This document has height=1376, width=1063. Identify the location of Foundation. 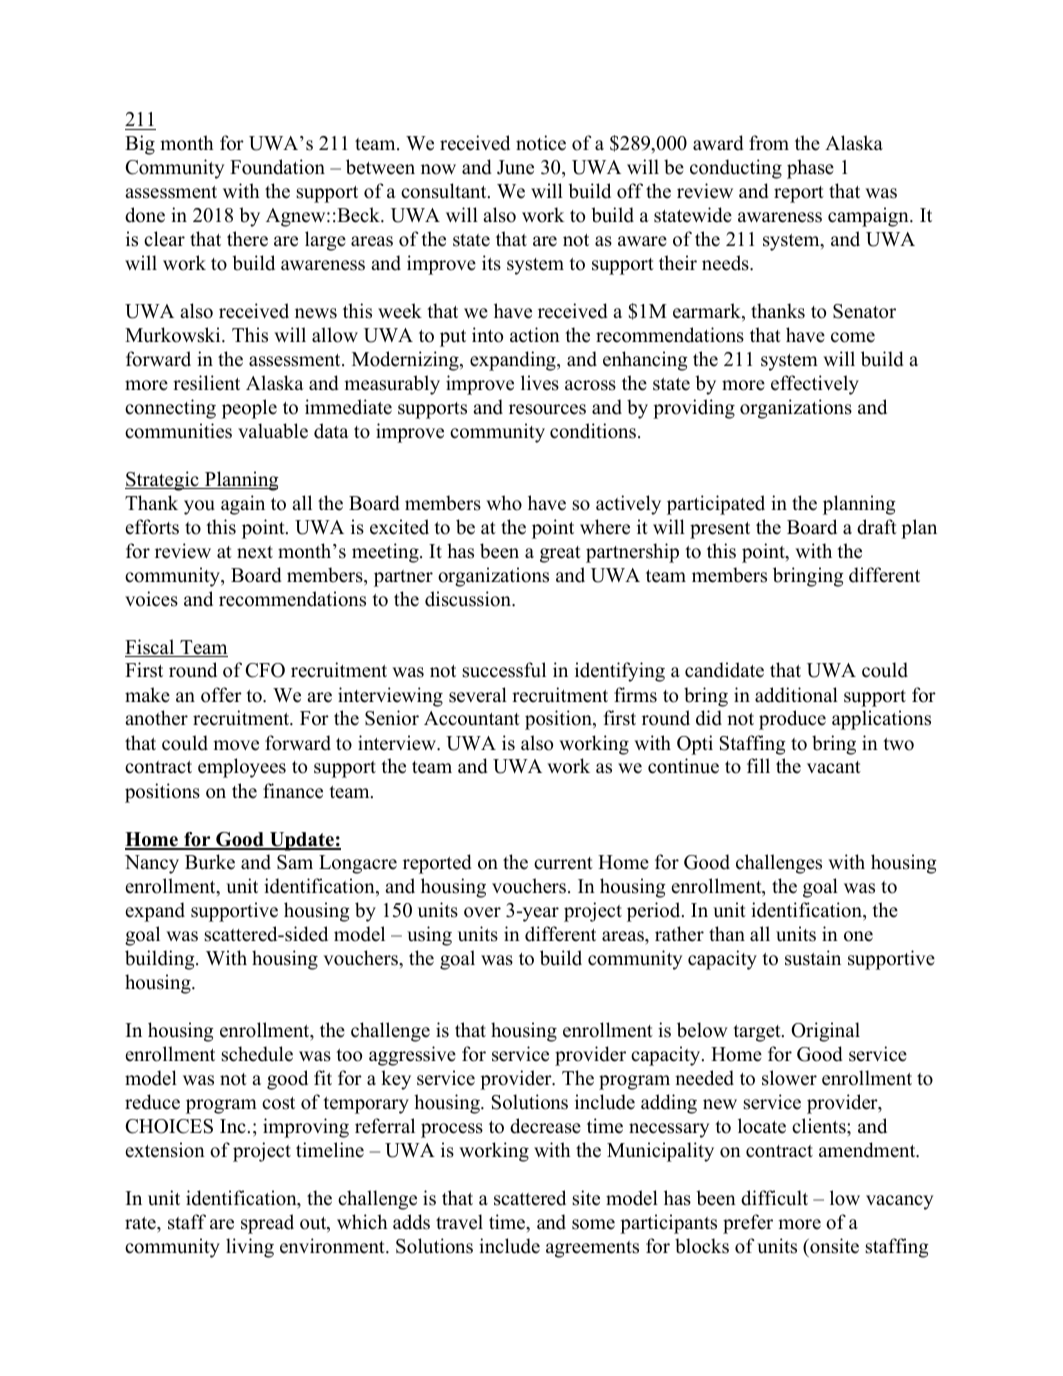
(277, 167).
